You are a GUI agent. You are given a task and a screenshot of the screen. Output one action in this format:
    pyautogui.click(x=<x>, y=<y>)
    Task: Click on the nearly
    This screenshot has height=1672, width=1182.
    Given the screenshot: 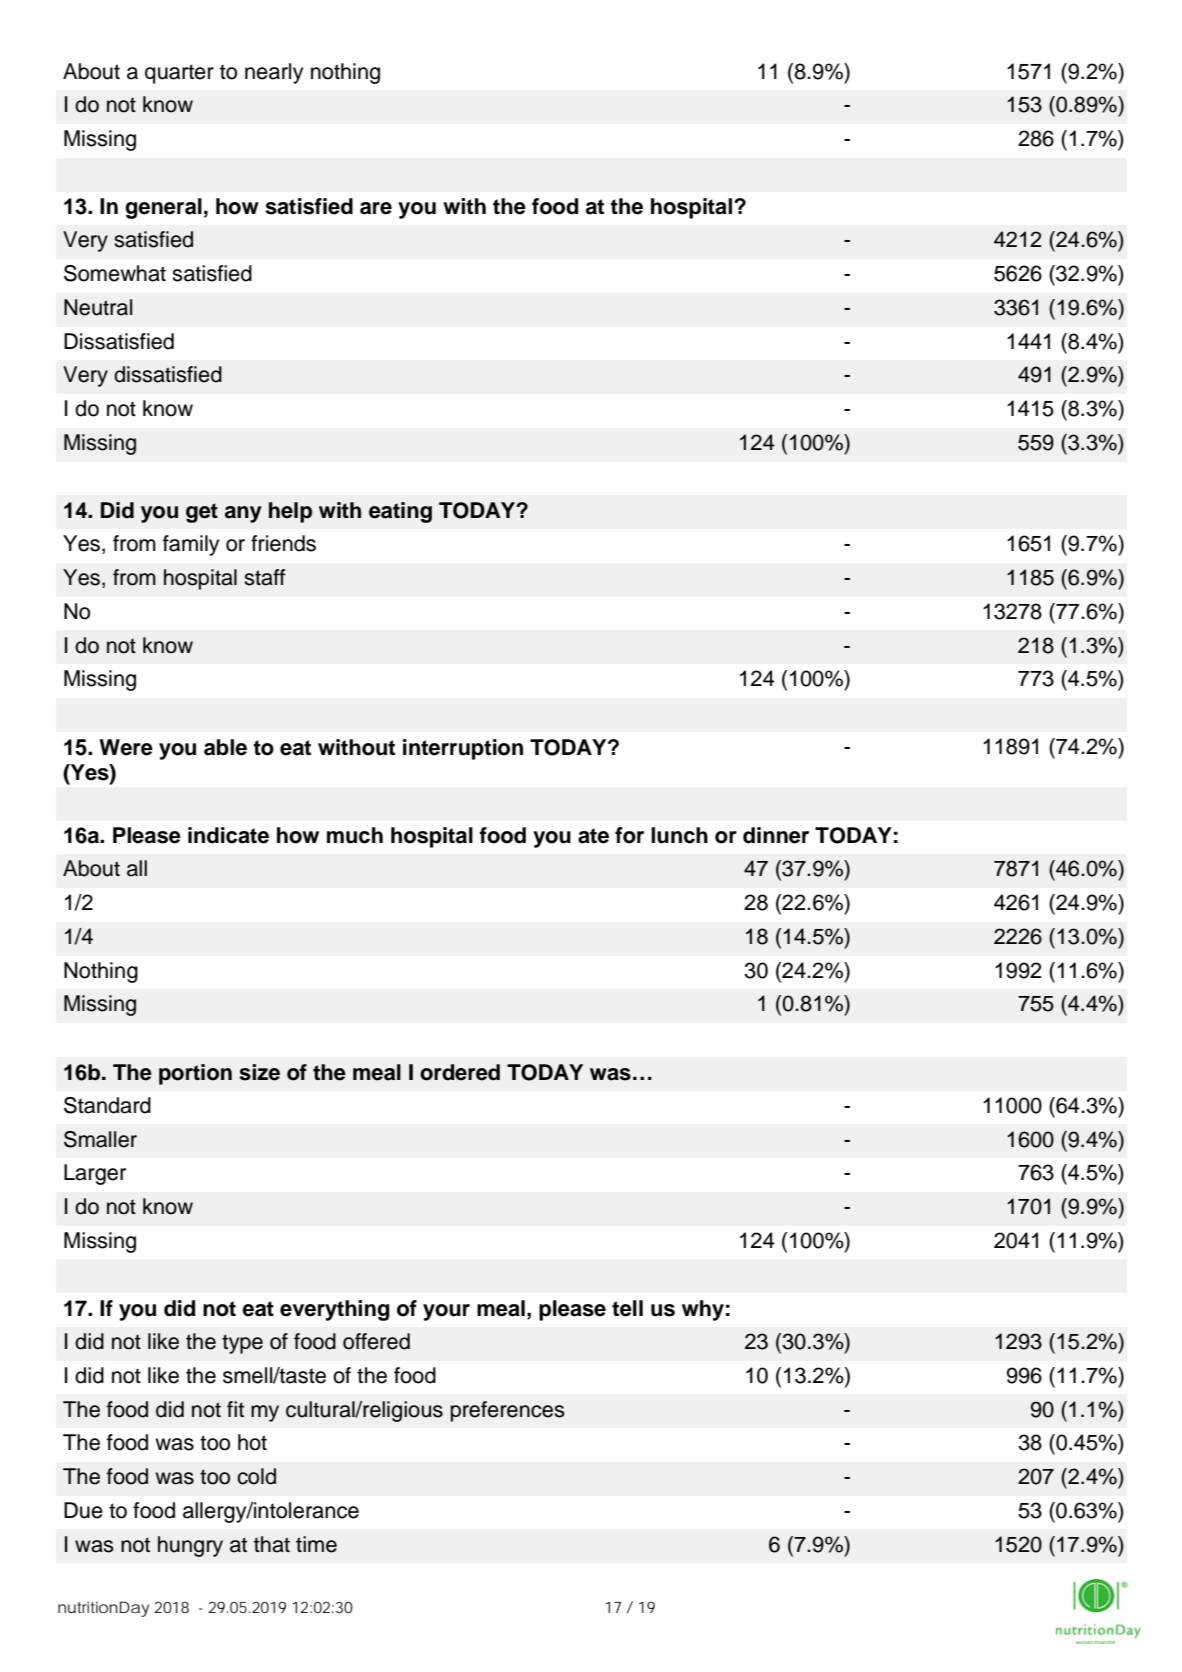 What is the action you would take?
    pyautogui.click(x=274, y=73)
